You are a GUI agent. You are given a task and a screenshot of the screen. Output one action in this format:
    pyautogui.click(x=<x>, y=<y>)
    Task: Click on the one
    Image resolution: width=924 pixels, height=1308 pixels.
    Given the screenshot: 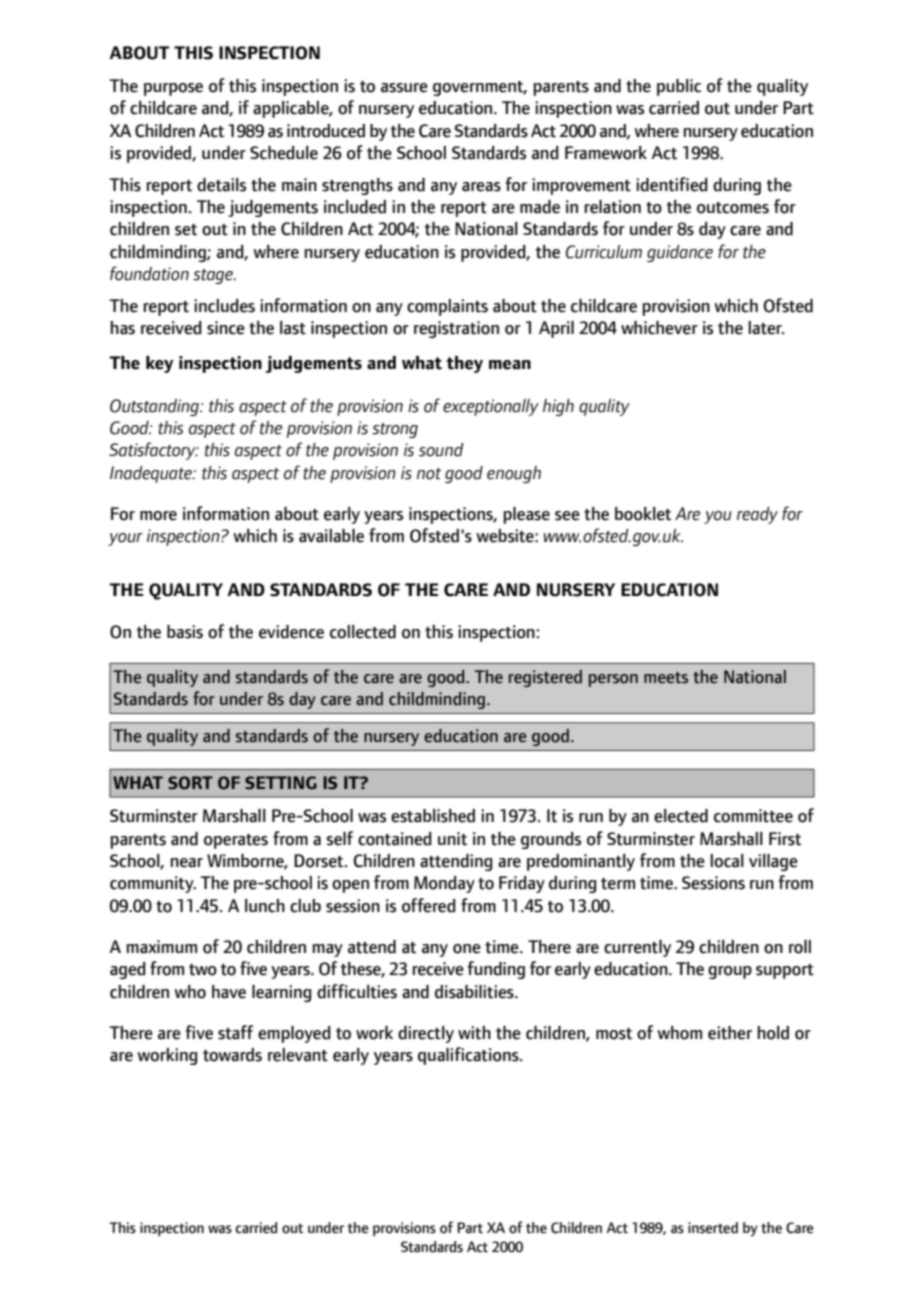 What is the action you would take?
    pyautogui.click(x=467, y=949)
